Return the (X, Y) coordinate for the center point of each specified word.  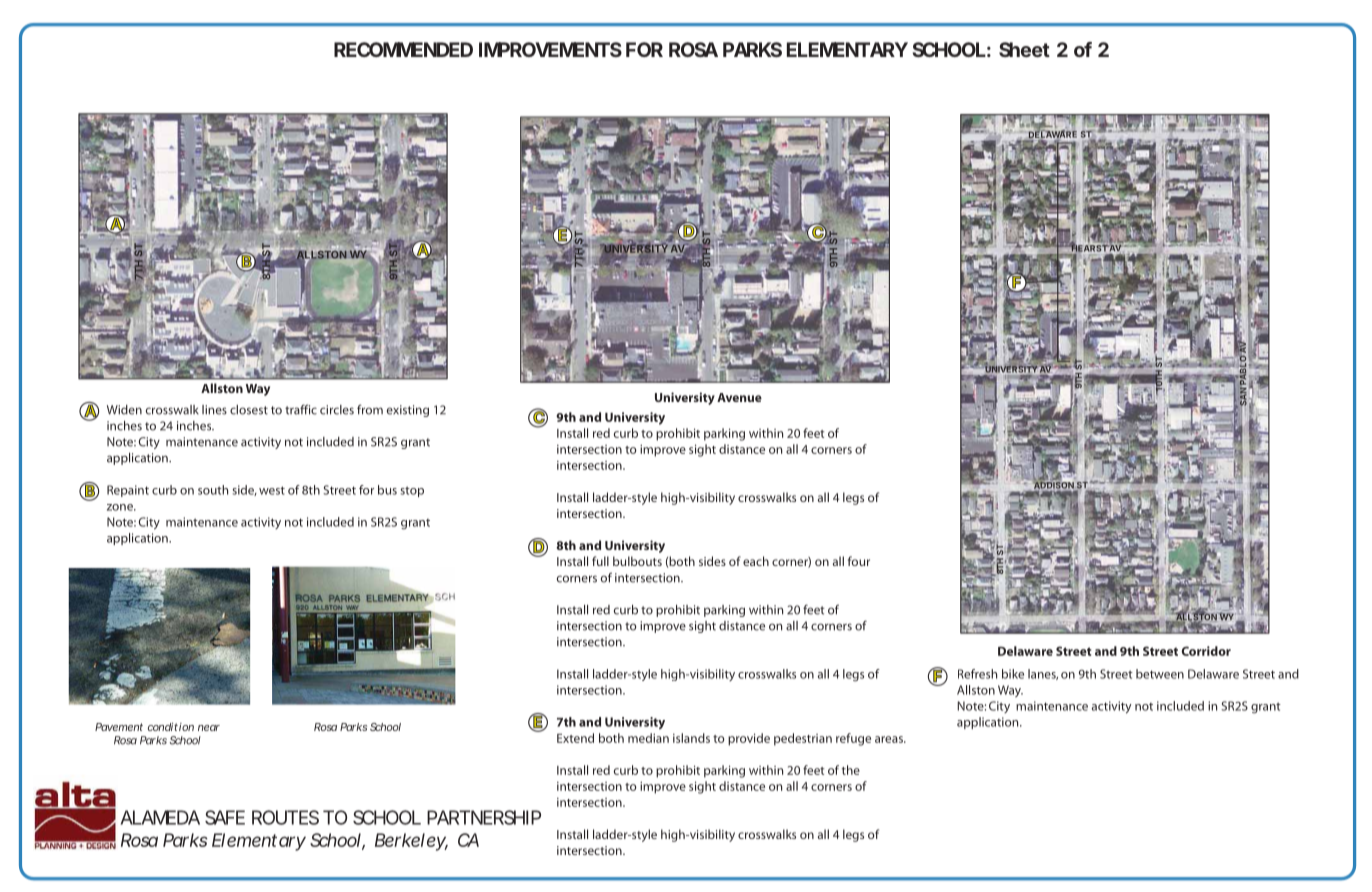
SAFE (225, 817)
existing (408, 411)
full (600, 561)
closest (249, 410)
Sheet (1024, 49)
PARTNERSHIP (484, 817)
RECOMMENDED (403, 49)
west (272, 490)
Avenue (739, 397)
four (859, 561)
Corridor (1206, 651)
